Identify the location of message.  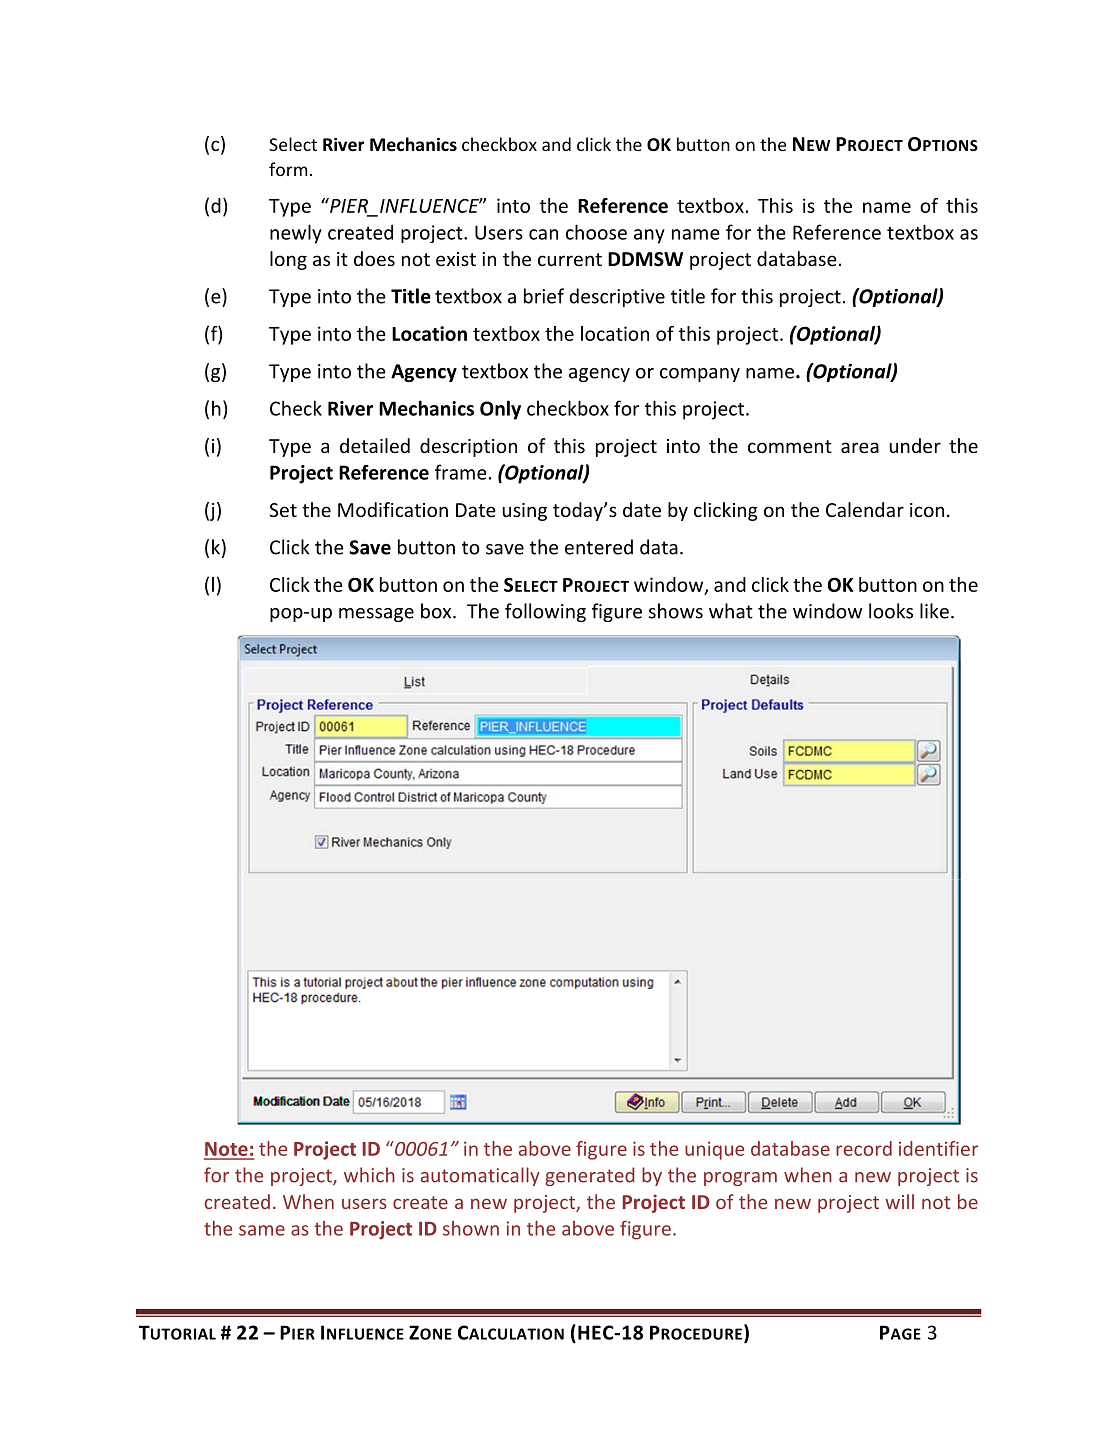
(376, 615).
